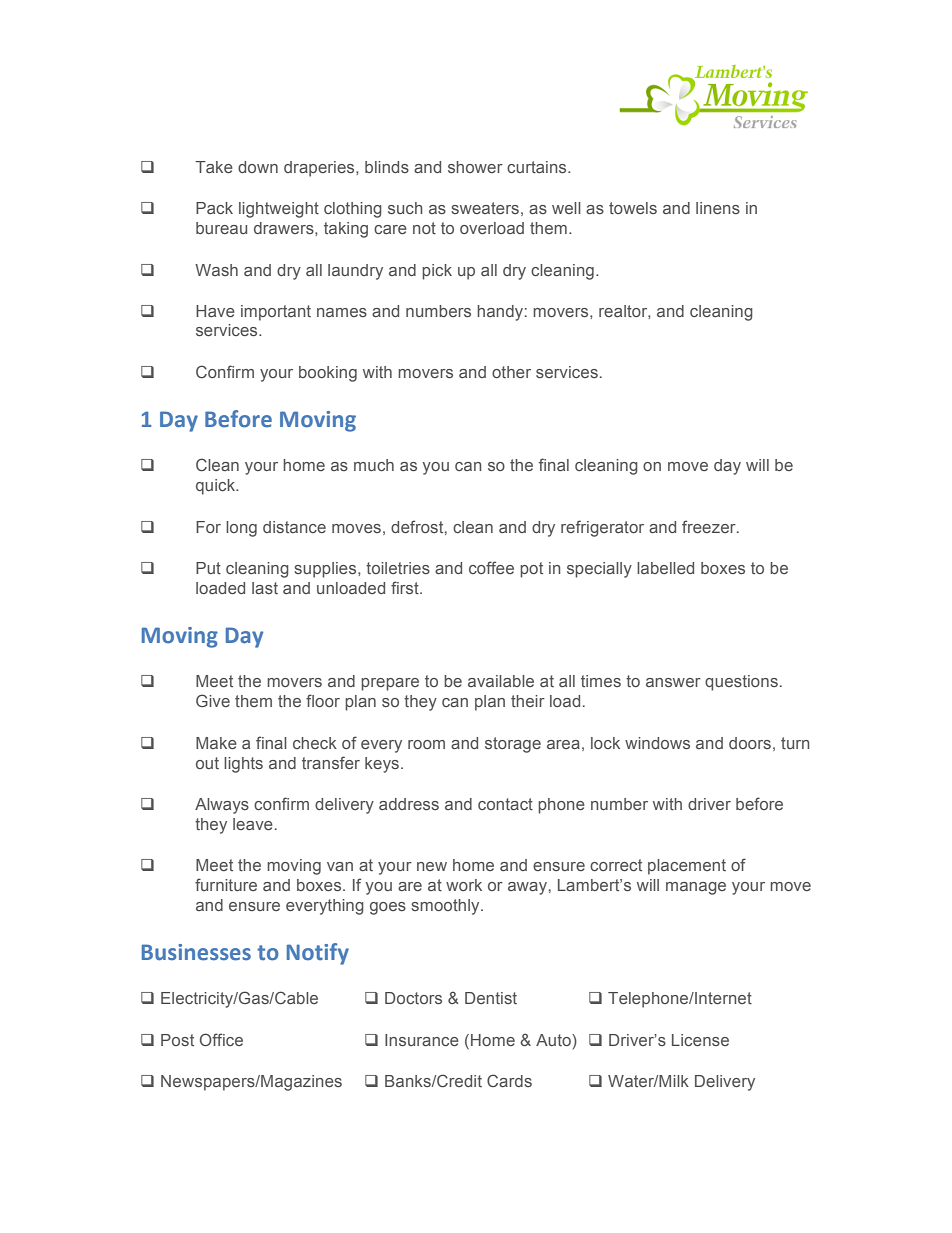  I want to click on last, so click(265, 588).
